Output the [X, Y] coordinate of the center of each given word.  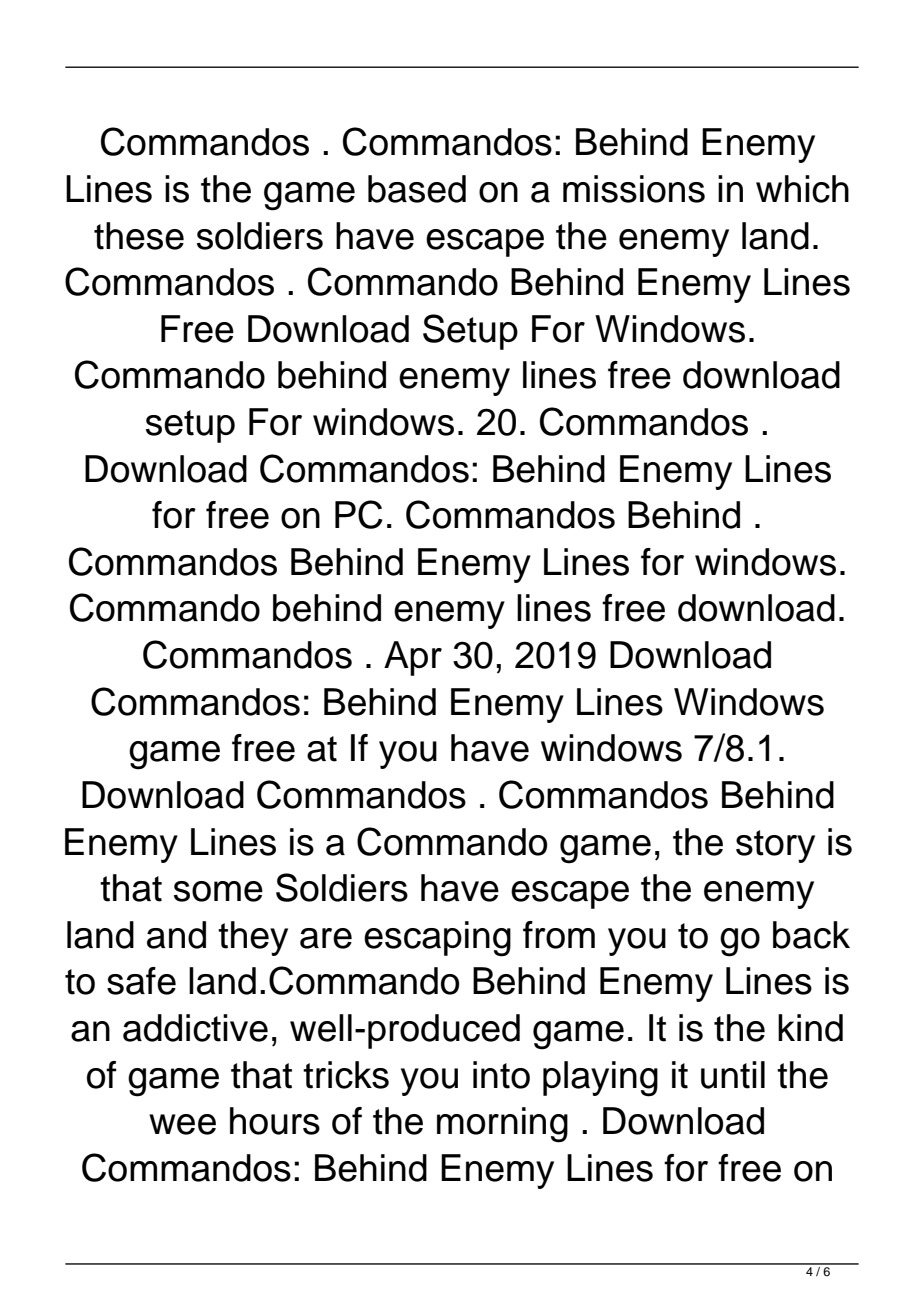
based [417, 189]
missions [634, 189]
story [775, 846]
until [733, 1075]
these [139, 236]
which [802, 189]
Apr [413, 658]
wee [182, 1124]
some [218, 891]
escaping [437, 939]
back [811, 935]
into [501, 1075]
